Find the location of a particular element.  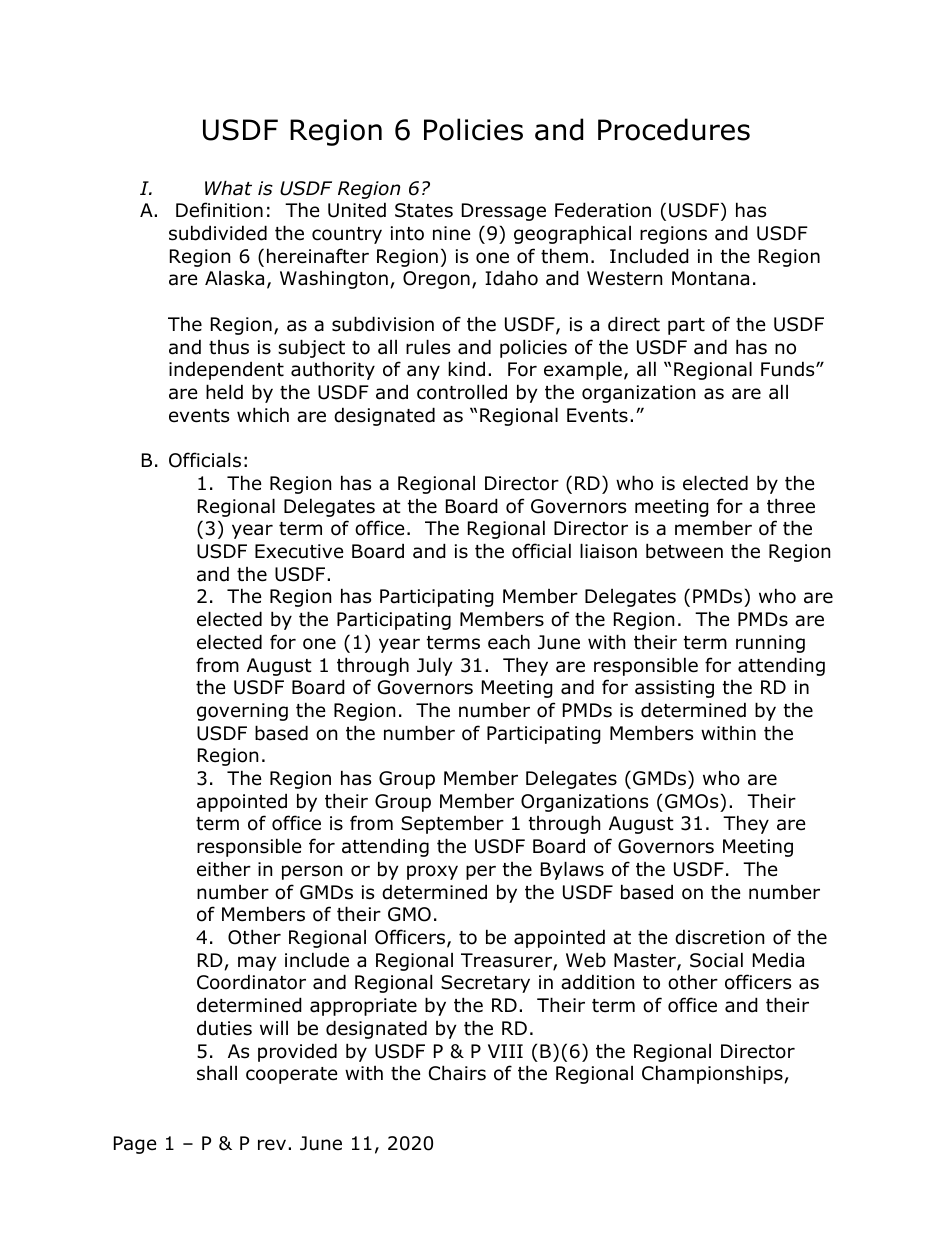

July is located at coordinates (435, 666).
